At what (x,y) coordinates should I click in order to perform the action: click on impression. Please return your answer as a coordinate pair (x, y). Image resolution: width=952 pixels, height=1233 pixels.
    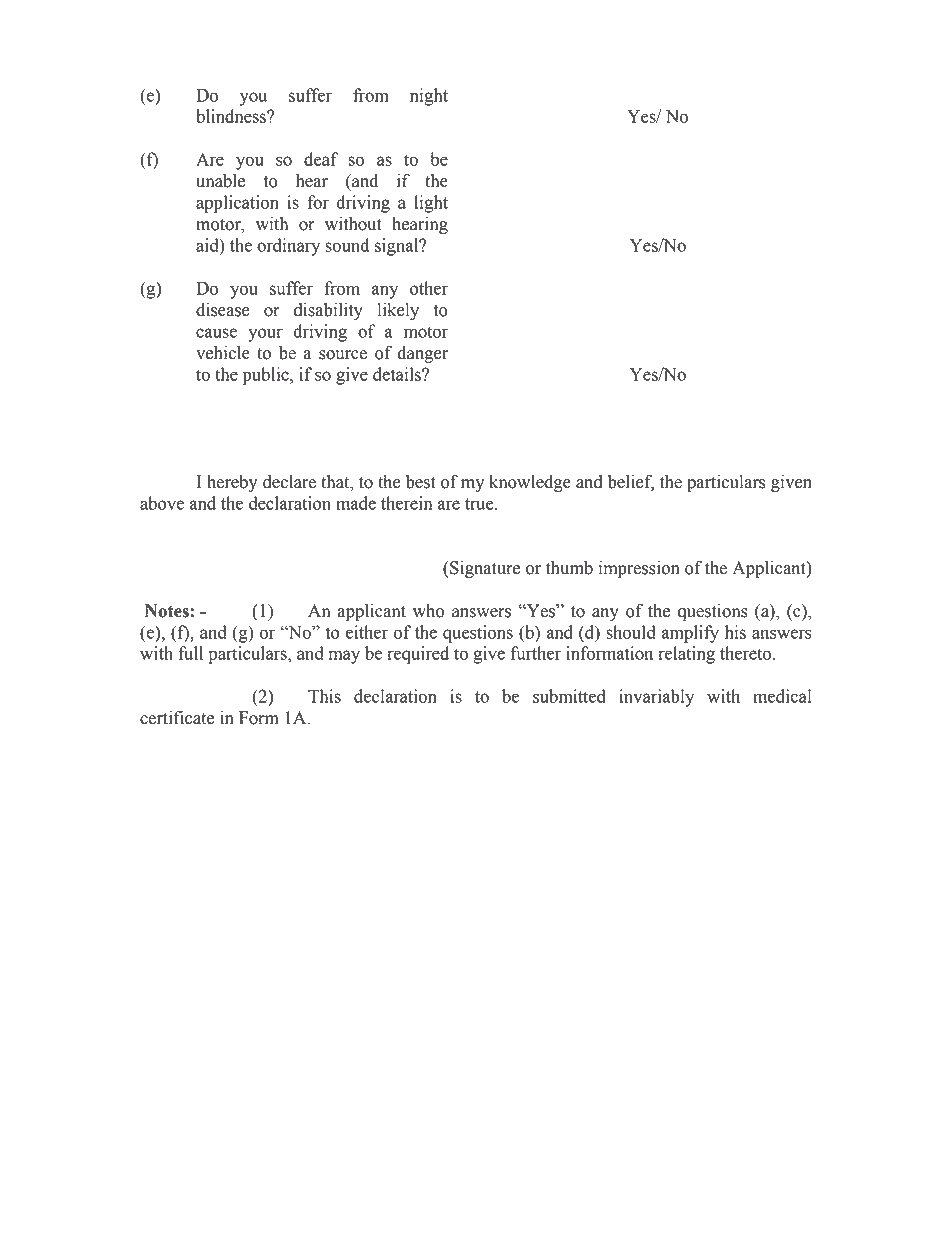
    Looking at the image, I should click on (639, 569).
